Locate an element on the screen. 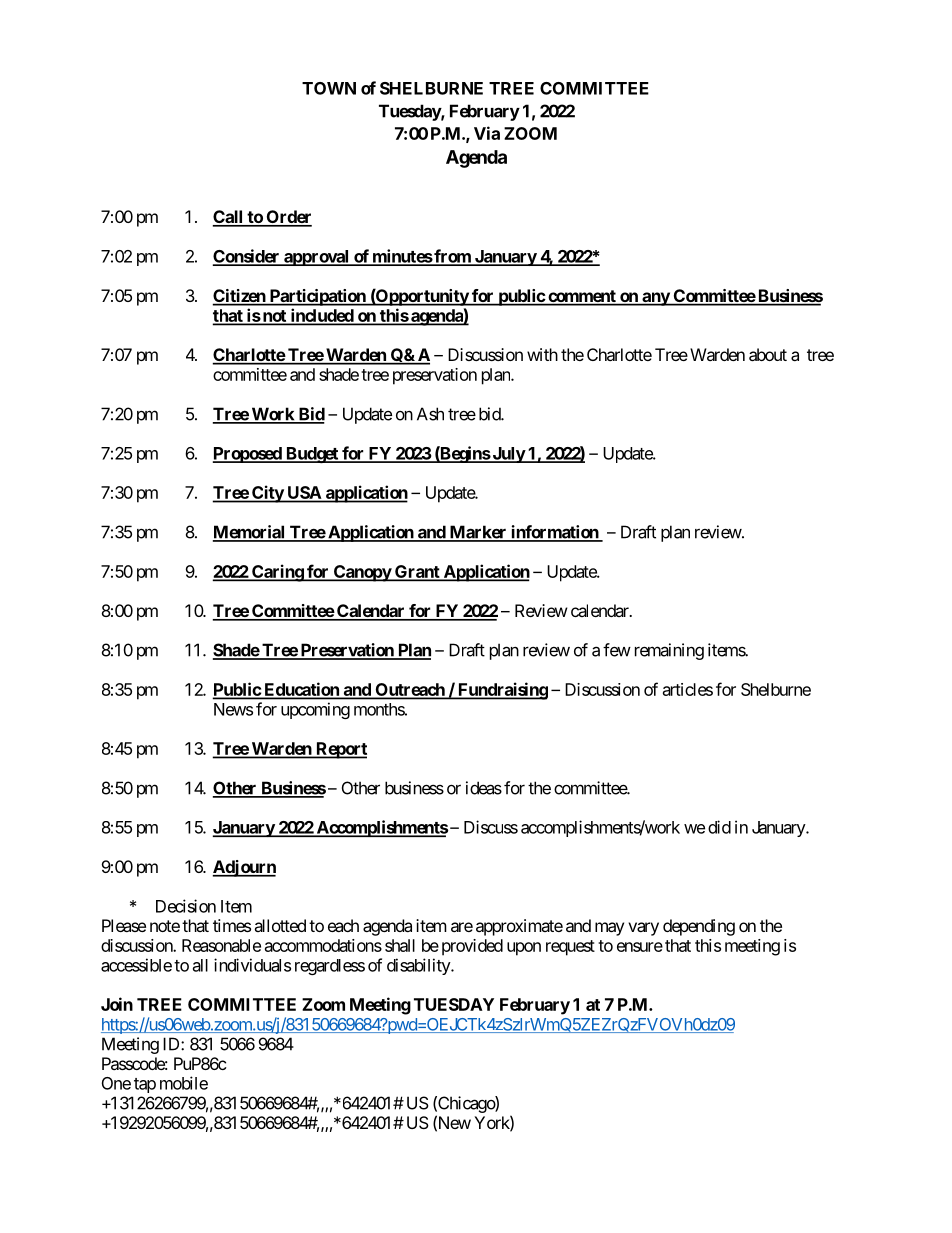 The height and width of the screenshot is (1233, 952). mobile is located at coordinates (184, 1083).
